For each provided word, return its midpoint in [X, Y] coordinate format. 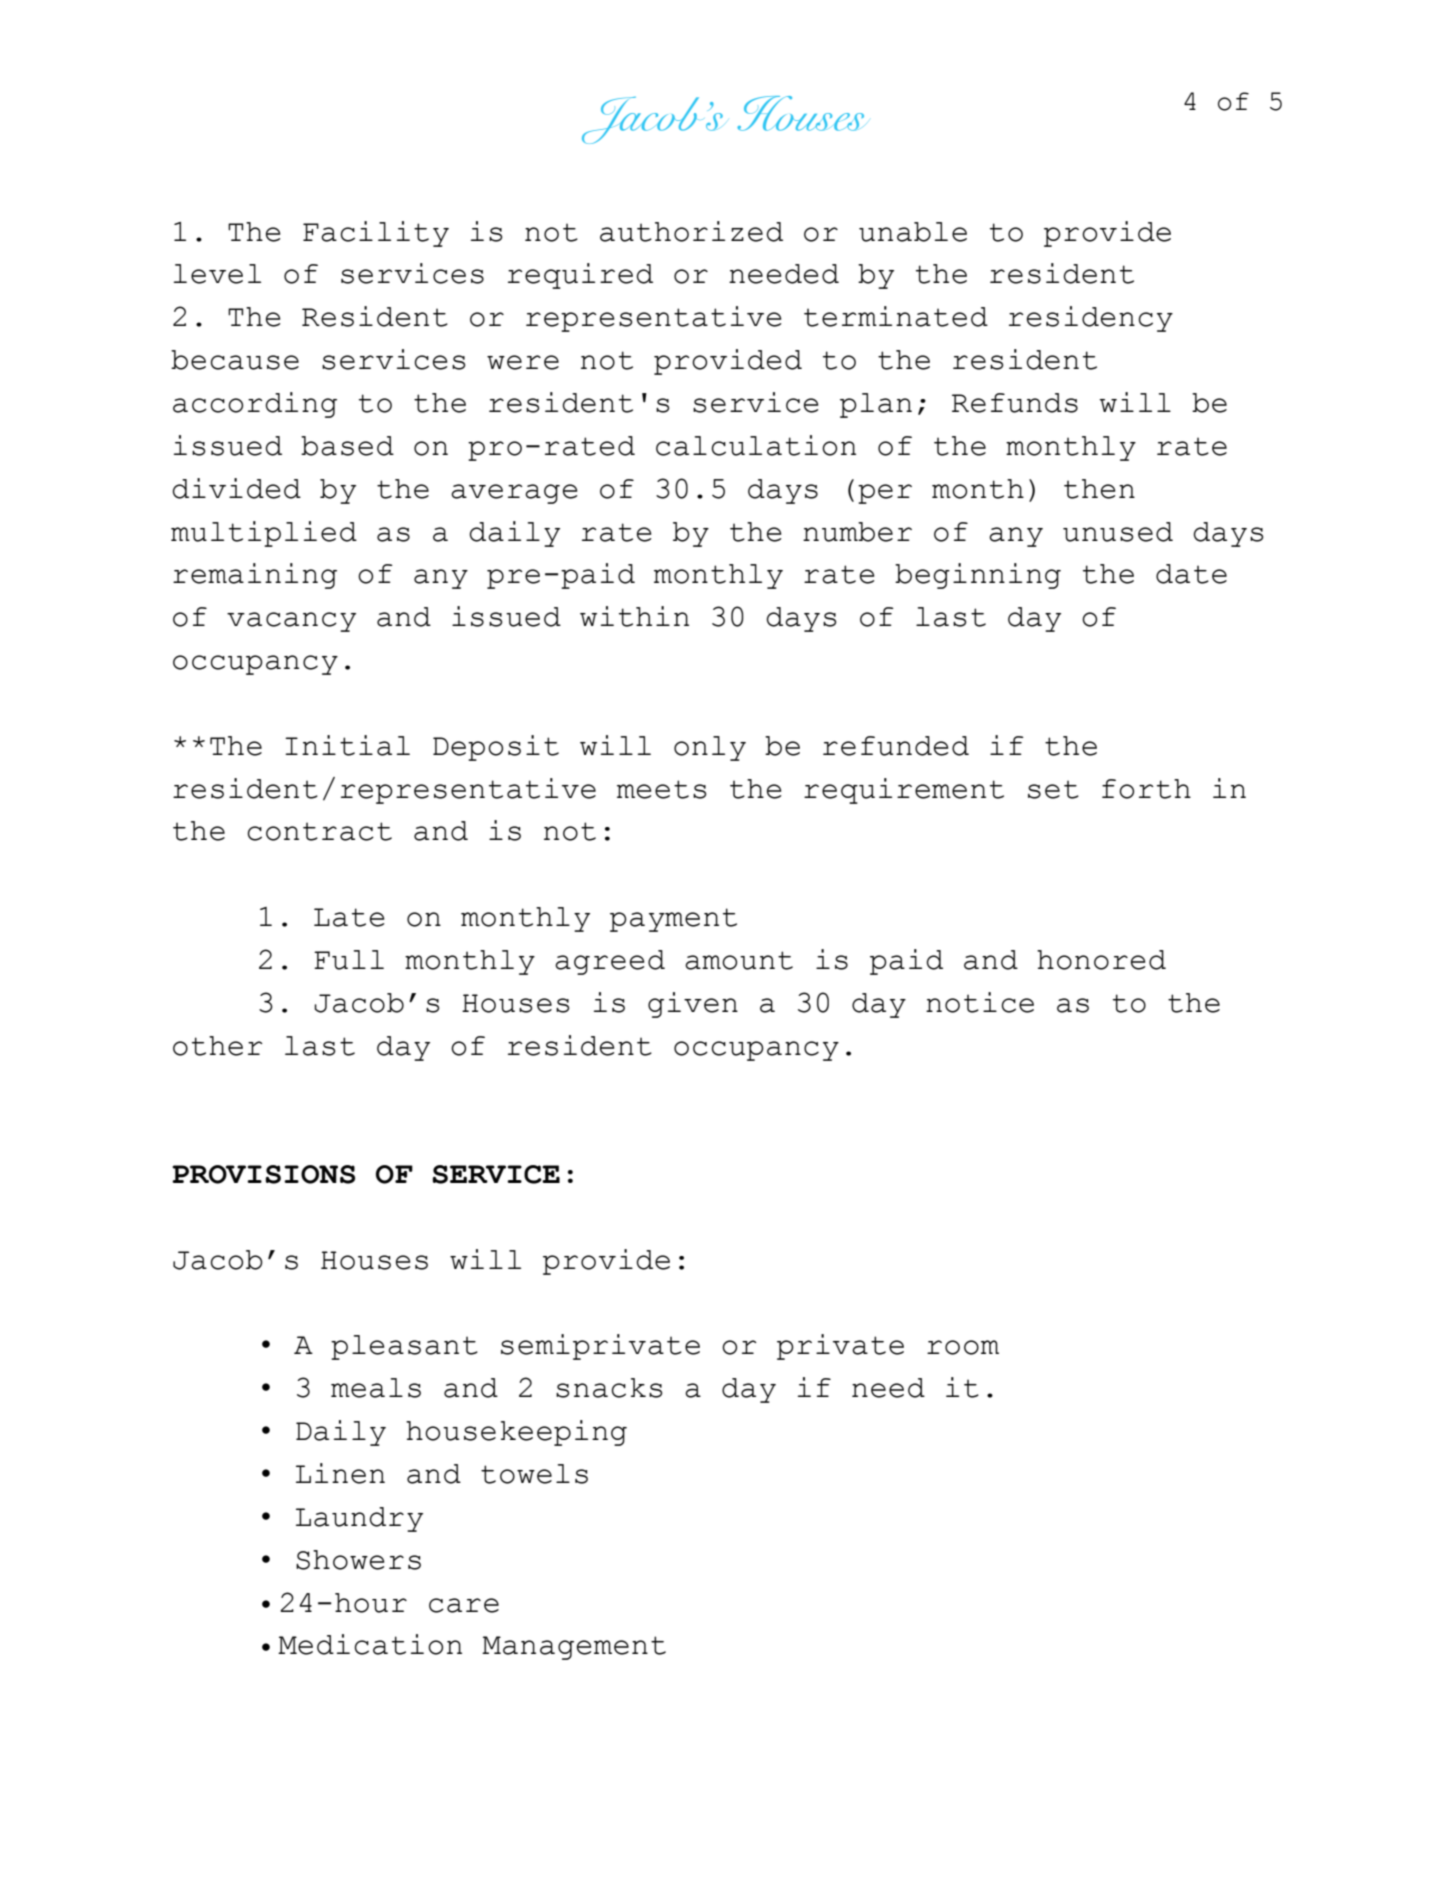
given [693, 1005]
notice [980, 1002]
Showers [358, 1560]
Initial [347, 745]
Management [574, 1648]
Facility [376, 234]
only [710, 748]
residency [1091, 319]
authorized [691, 231]
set [1053, 789]
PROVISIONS [263, 1174]
